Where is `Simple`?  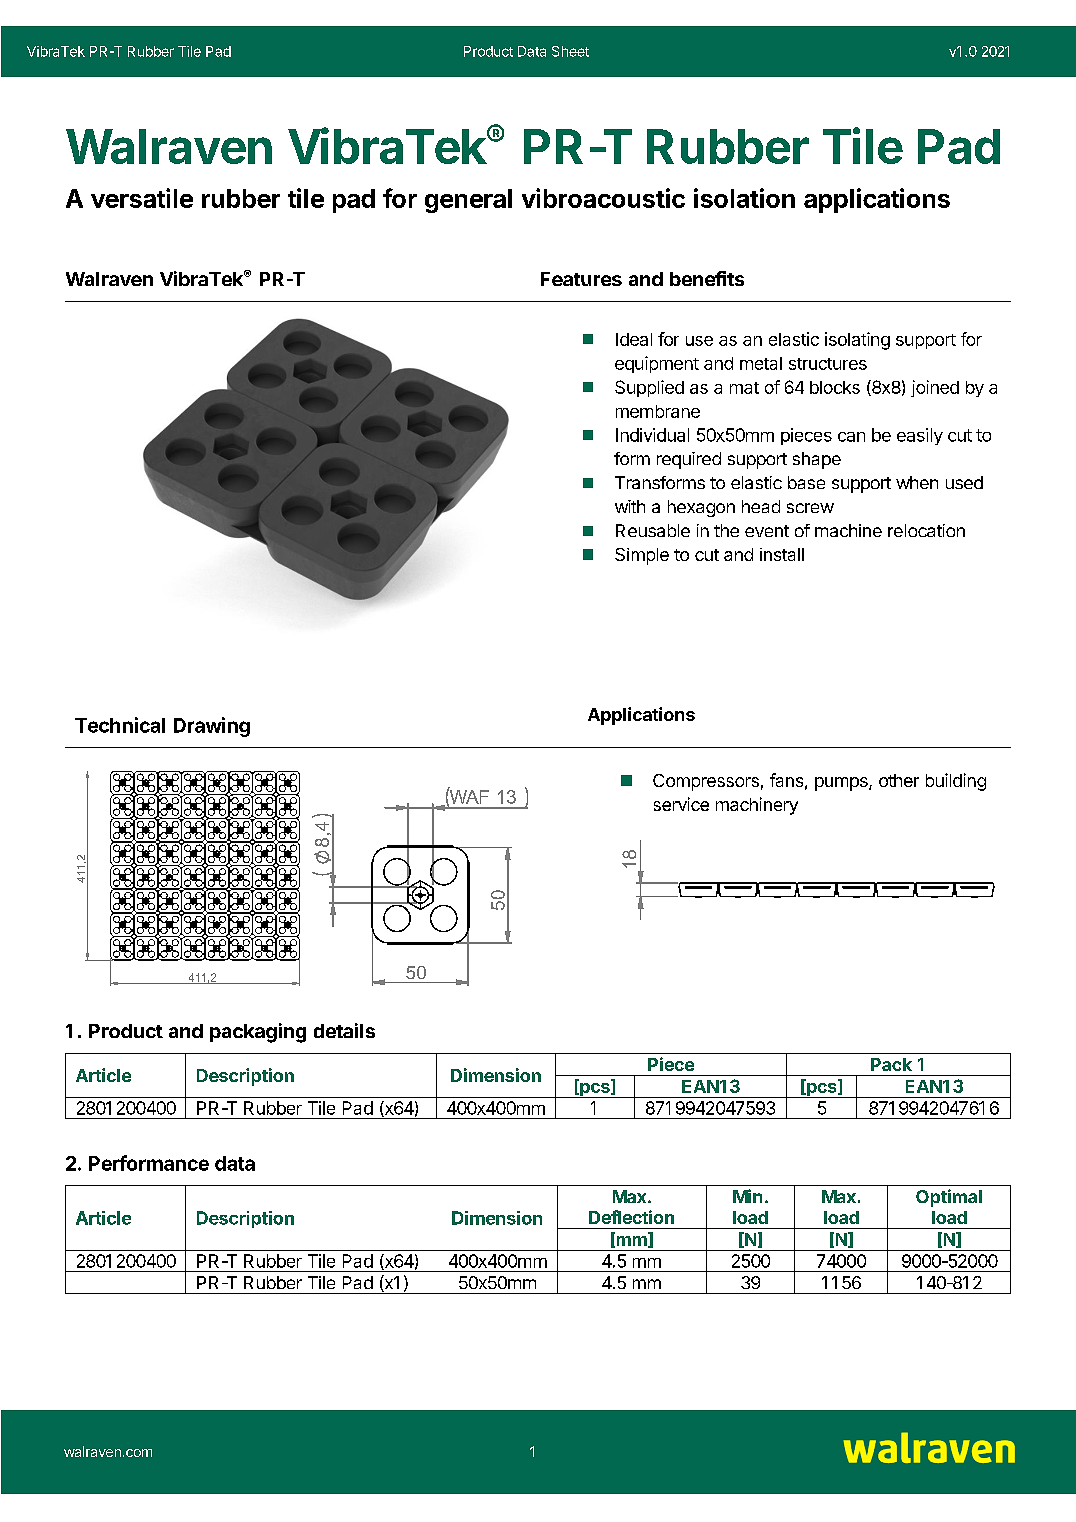 Simple is located at coordinates (642, 556).
